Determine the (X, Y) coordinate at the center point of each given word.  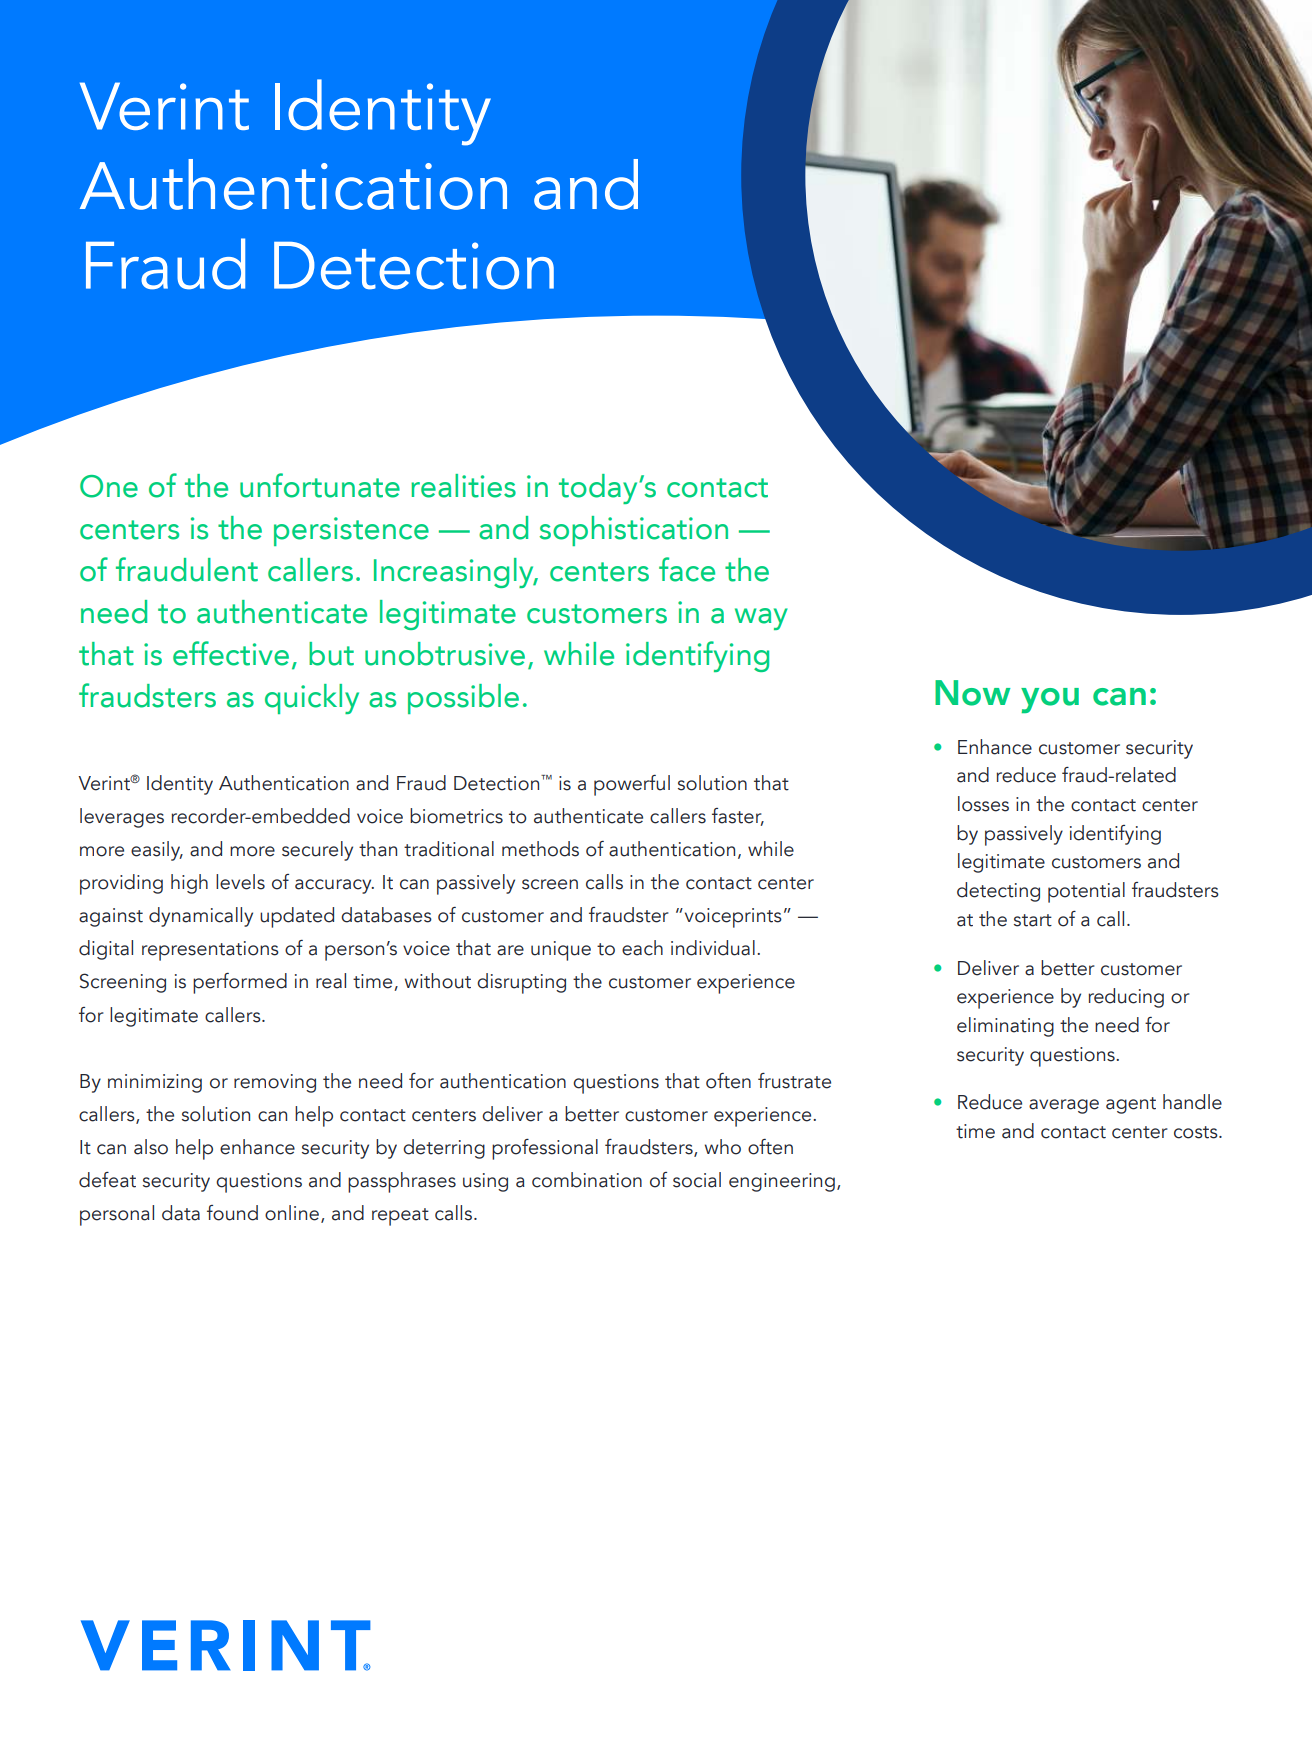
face (687, 569)
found (232, 1213)
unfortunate (320, 485)
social (697, 1180)
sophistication (633, 531)
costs (1197, 1132)
